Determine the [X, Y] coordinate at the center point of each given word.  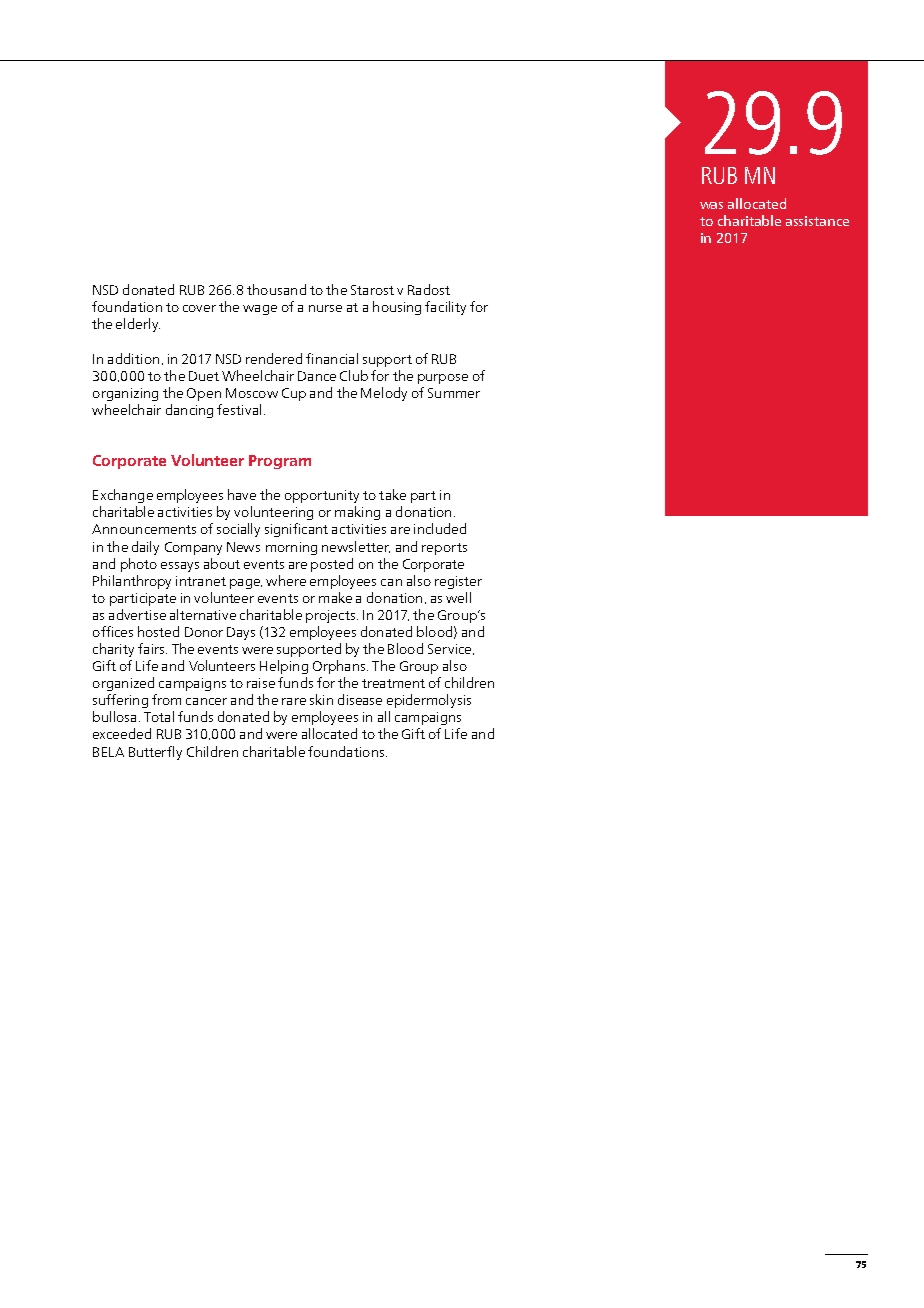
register [458, 582]
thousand [276, 289]
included [440, 528]
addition [133, 358]
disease [360, 699]
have [242, 494]
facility [445, 308]
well [458, 597]
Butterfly [155, 753]
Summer [454, 393]
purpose [443, 379]
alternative [203, 614]
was [711, 205]
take [392, 494]
